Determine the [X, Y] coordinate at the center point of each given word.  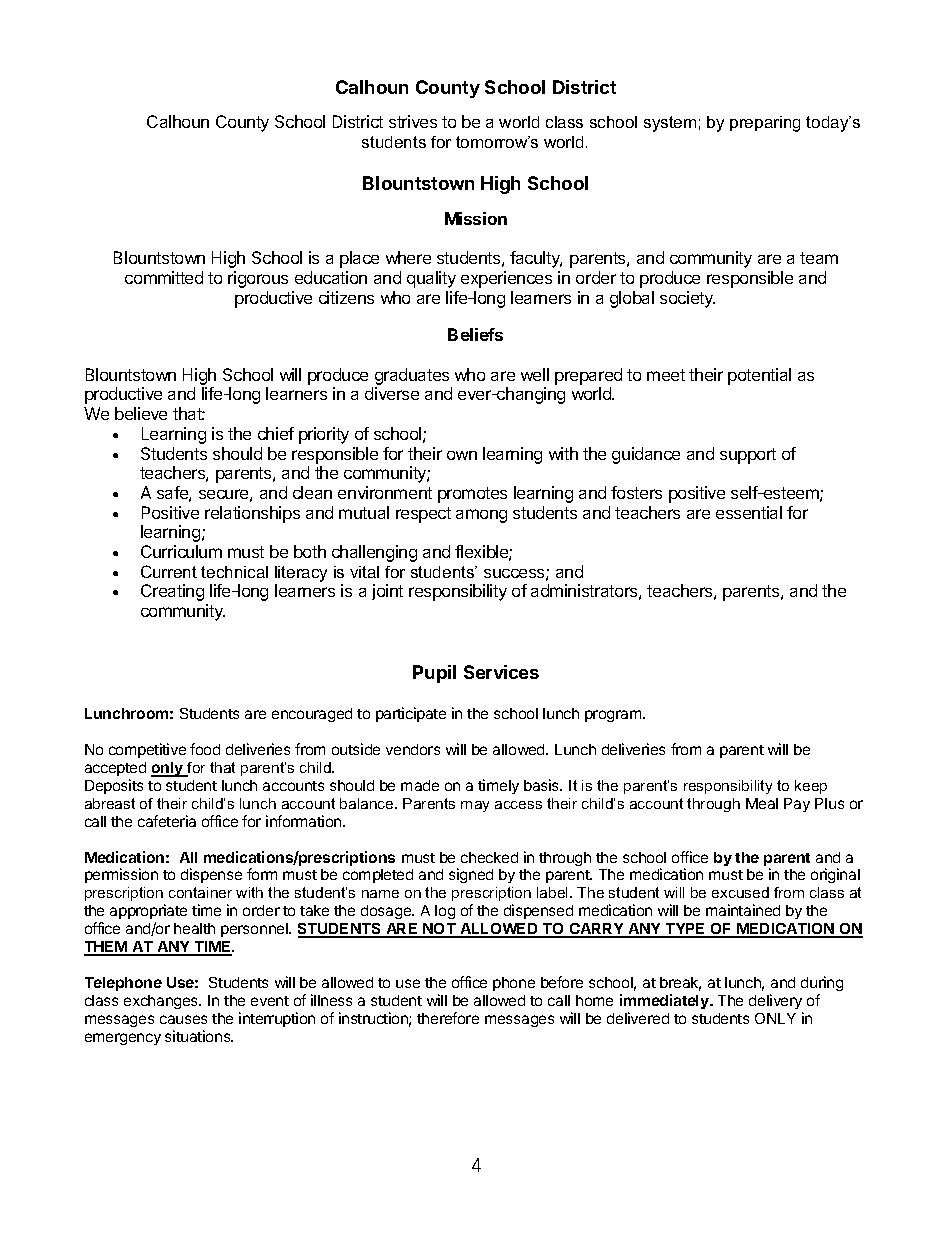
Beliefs [475, 334]
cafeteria [167, 821]
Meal [762, 803]
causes [183, 1019]
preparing [765, 124]
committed [164, 277]
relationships [252, 514]
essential [749, 512]
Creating [172, 592]
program [614, 716]
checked [489, 857]
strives [413, 121]
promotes [472, 495]
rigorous [258, 279]
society [687, 299]
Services [501, 672]
